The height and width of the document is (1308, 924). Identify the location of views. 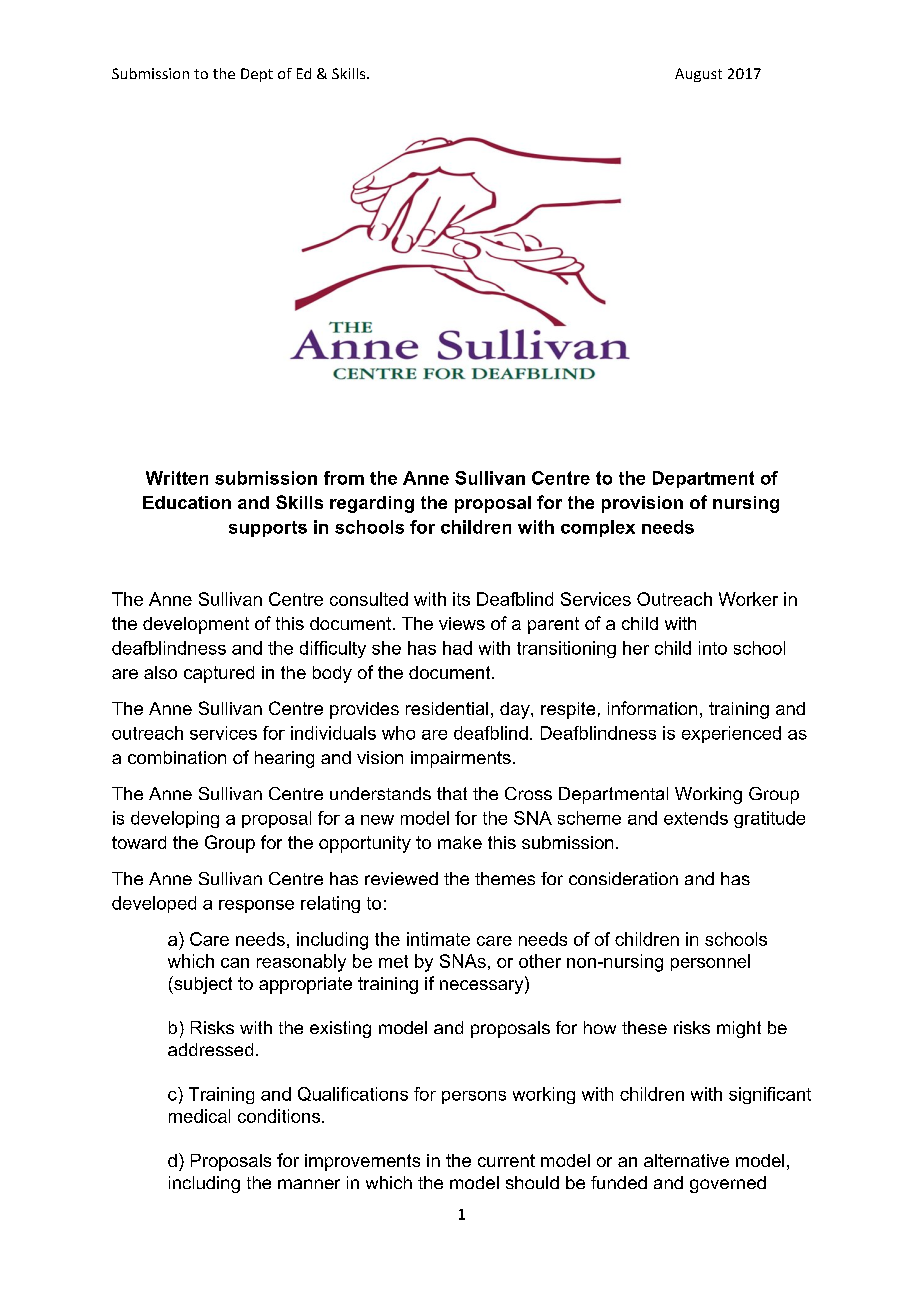
(462, 623).
